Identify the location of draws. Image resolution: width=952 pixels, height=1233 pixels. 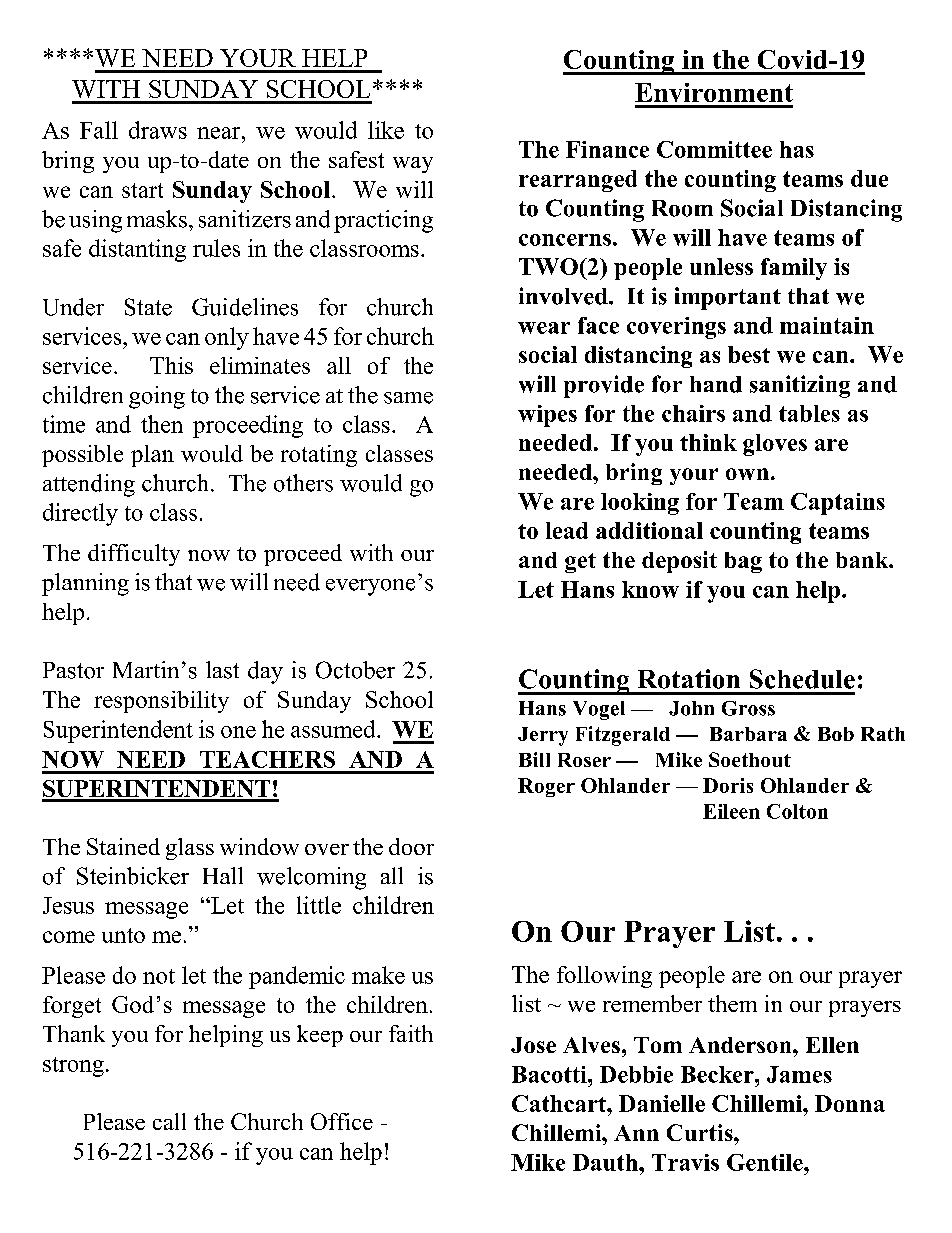
(158, 130).
